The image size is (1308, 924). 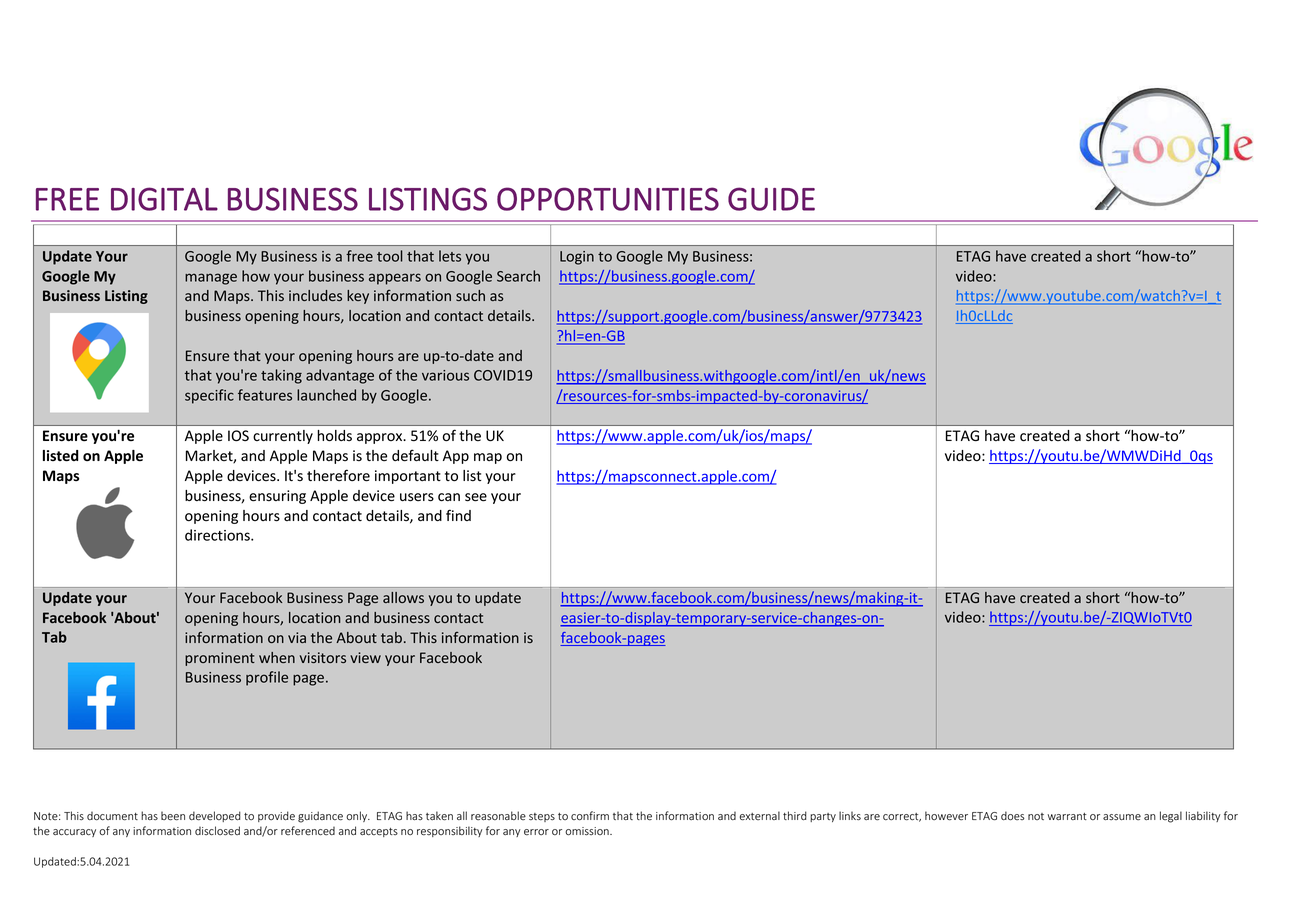 What do you see at coordinates (164, 199) in the document?
I see `DIGITAL` at bounding box center [164, 199].
